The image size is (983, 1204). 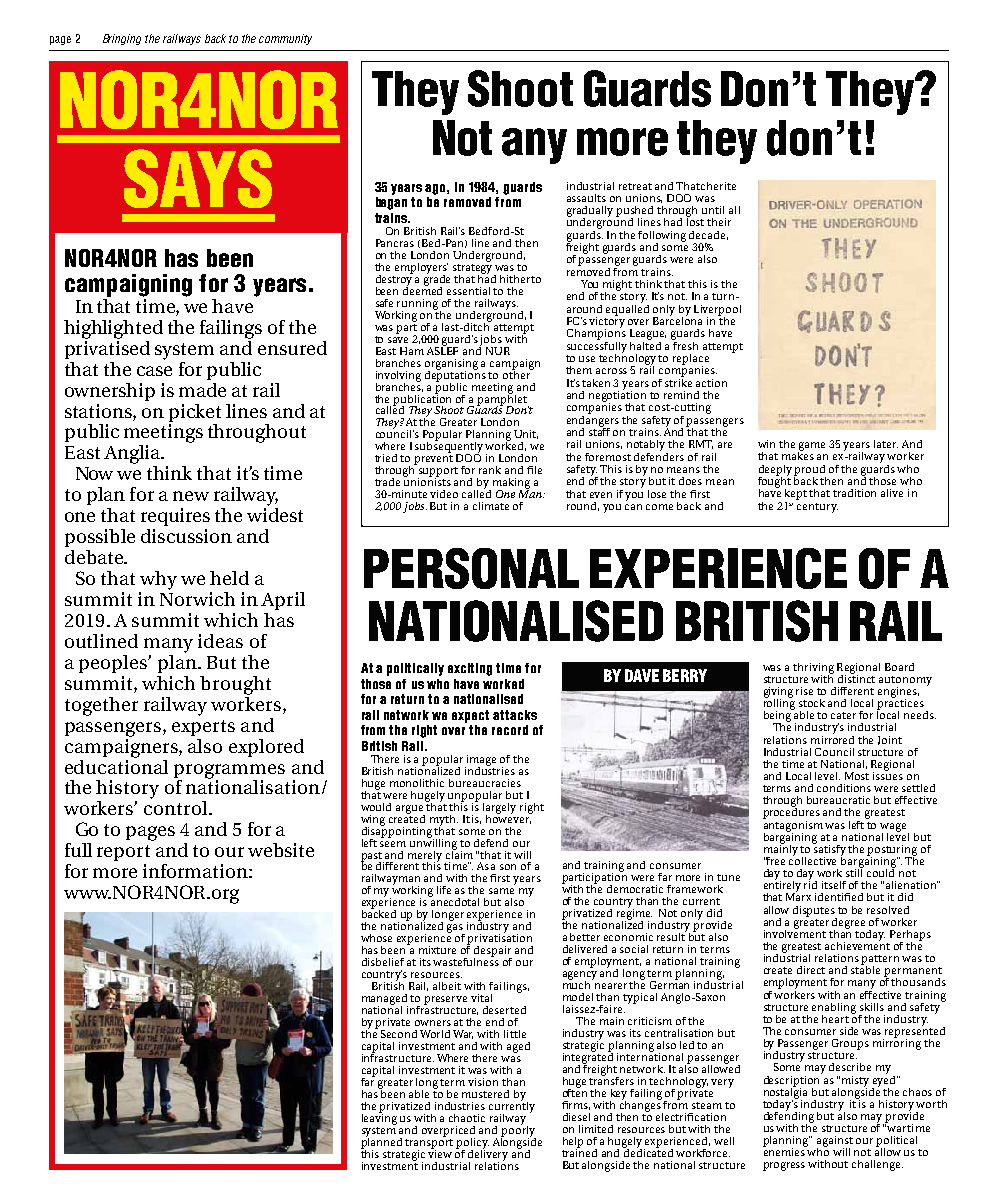 I want to click on assaults, so click(x=586, y=198).
